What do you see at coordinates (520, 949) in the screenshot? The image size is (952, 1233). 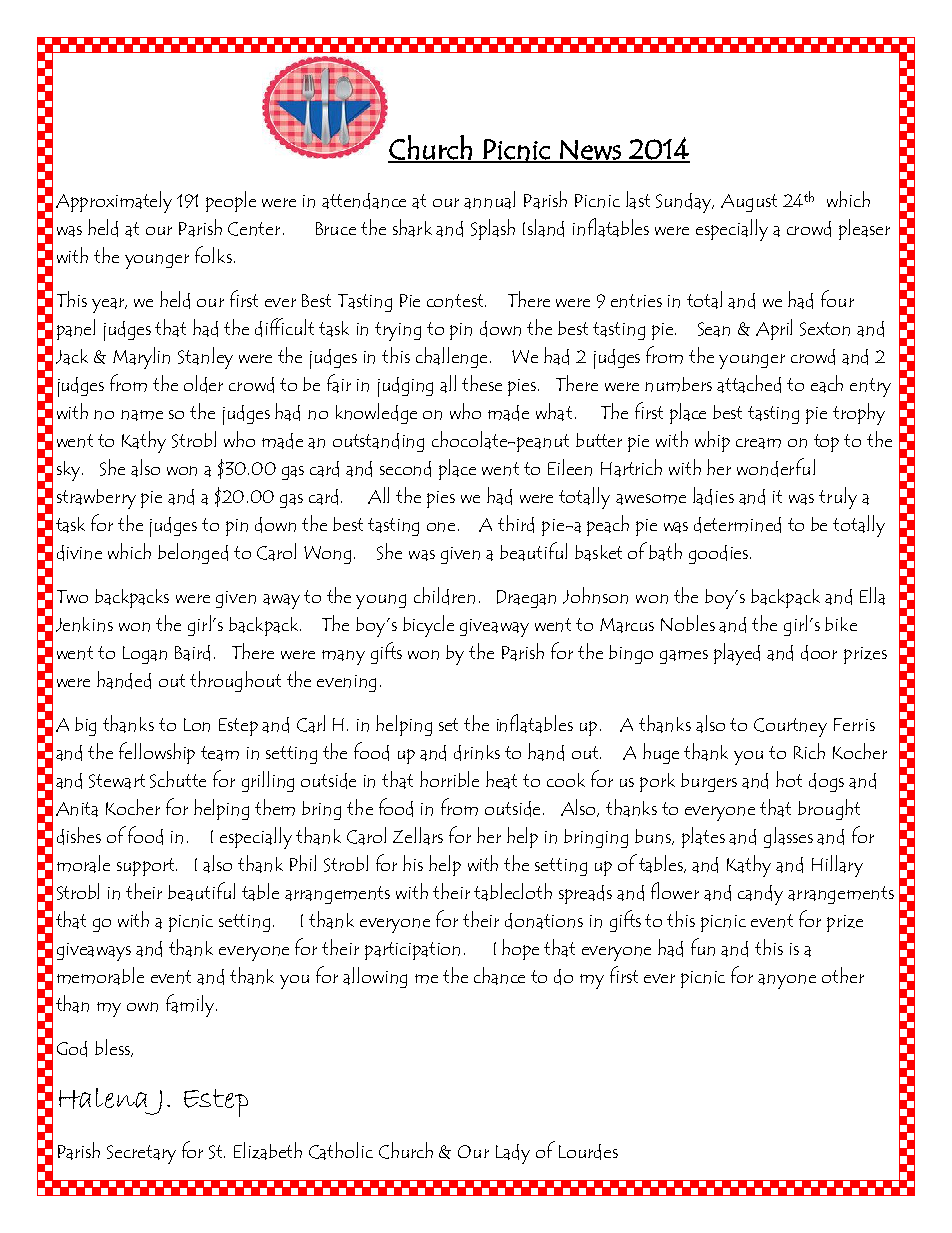 I see `hope` at bounding box center [520, 949].
